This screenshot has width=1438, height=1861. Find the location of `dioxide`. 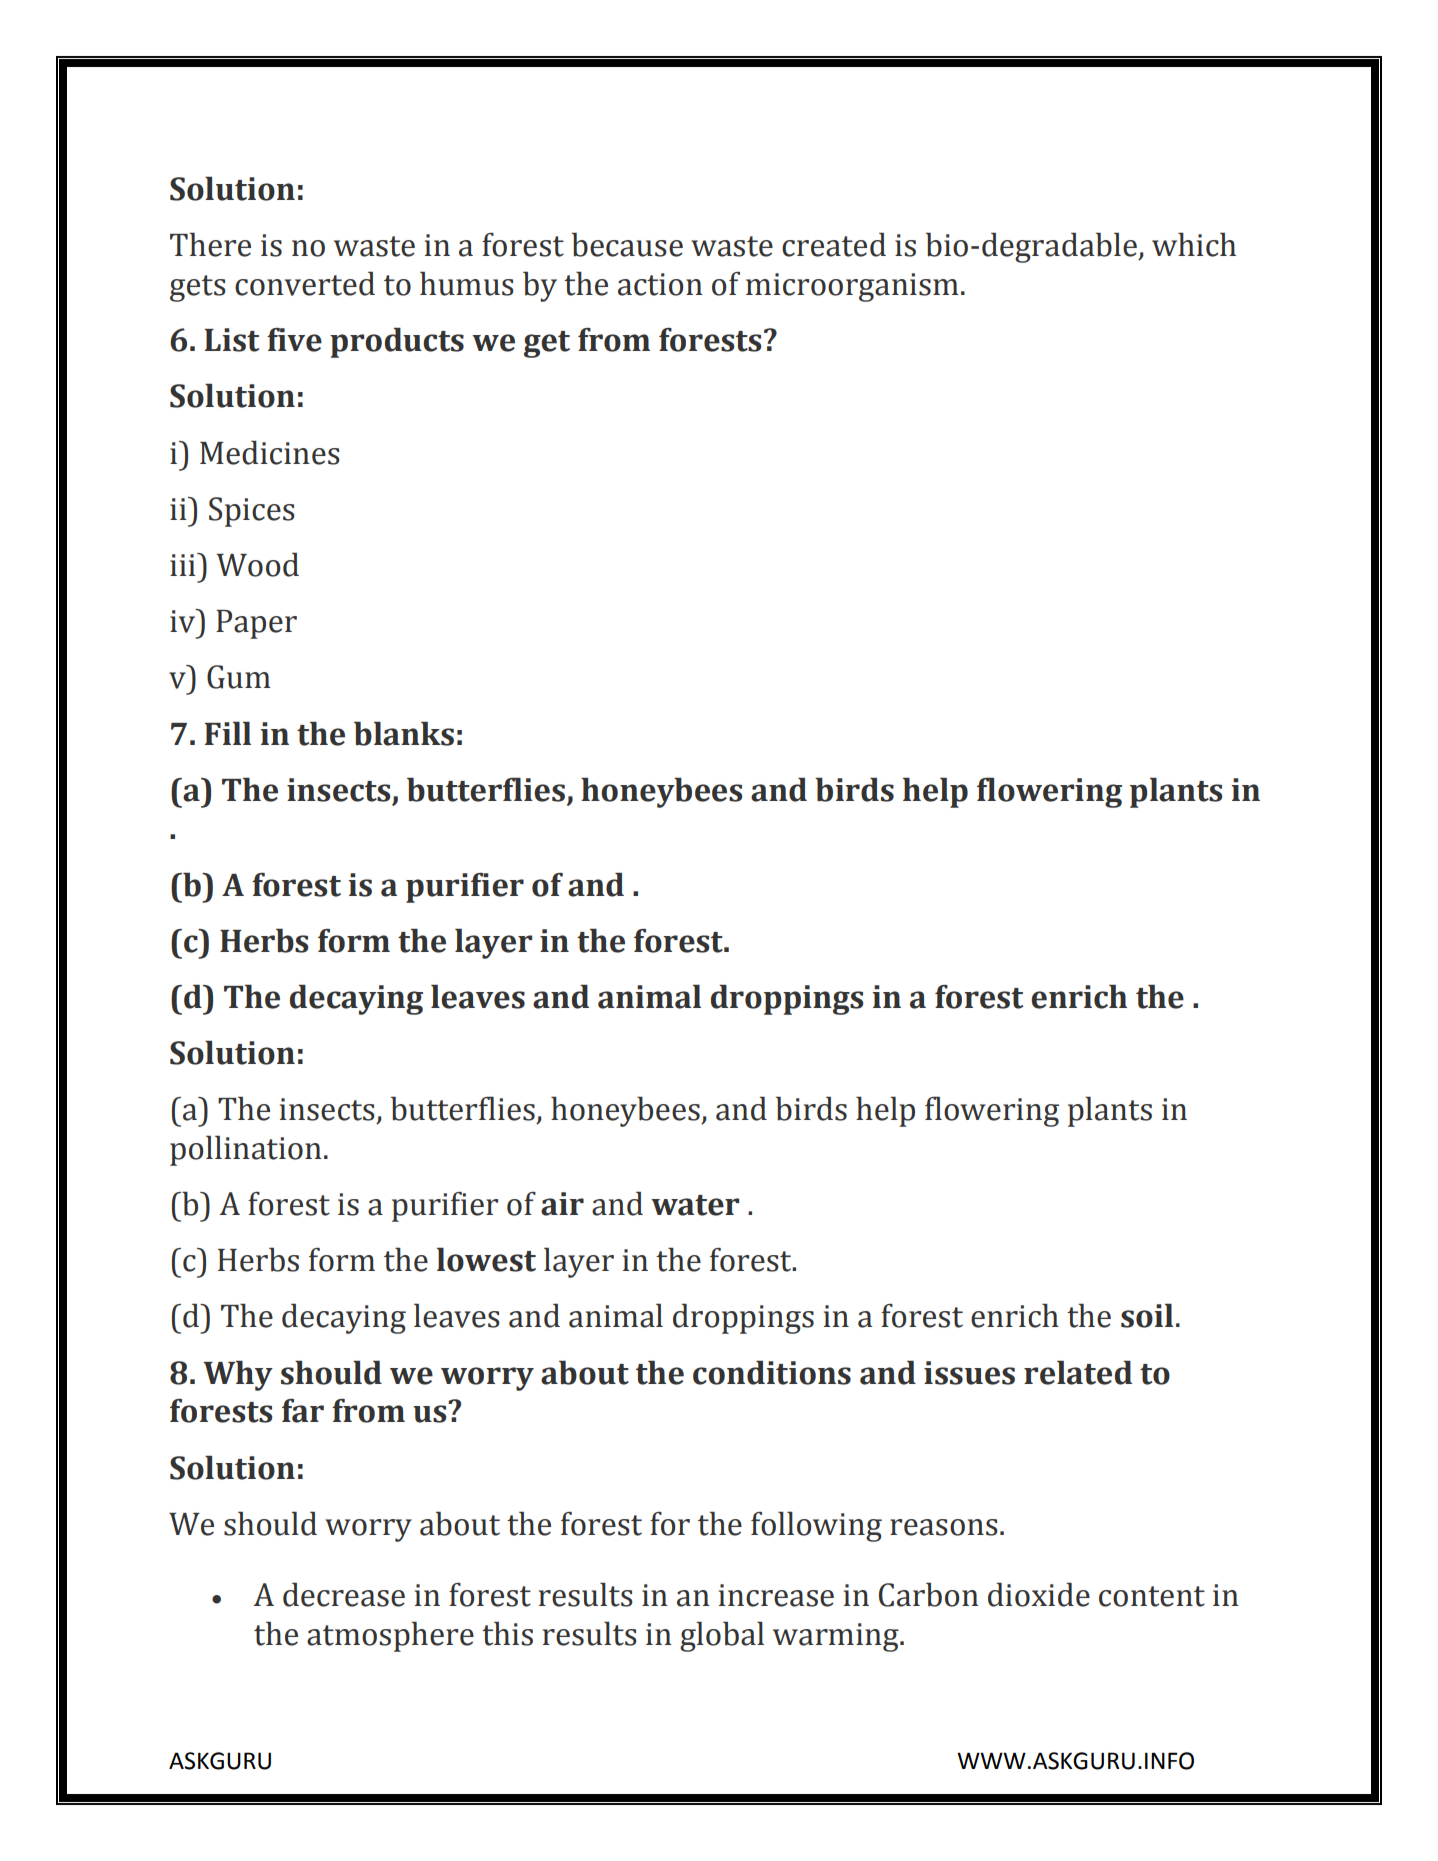

dioxide is located at coordinates (1039, 1595).
